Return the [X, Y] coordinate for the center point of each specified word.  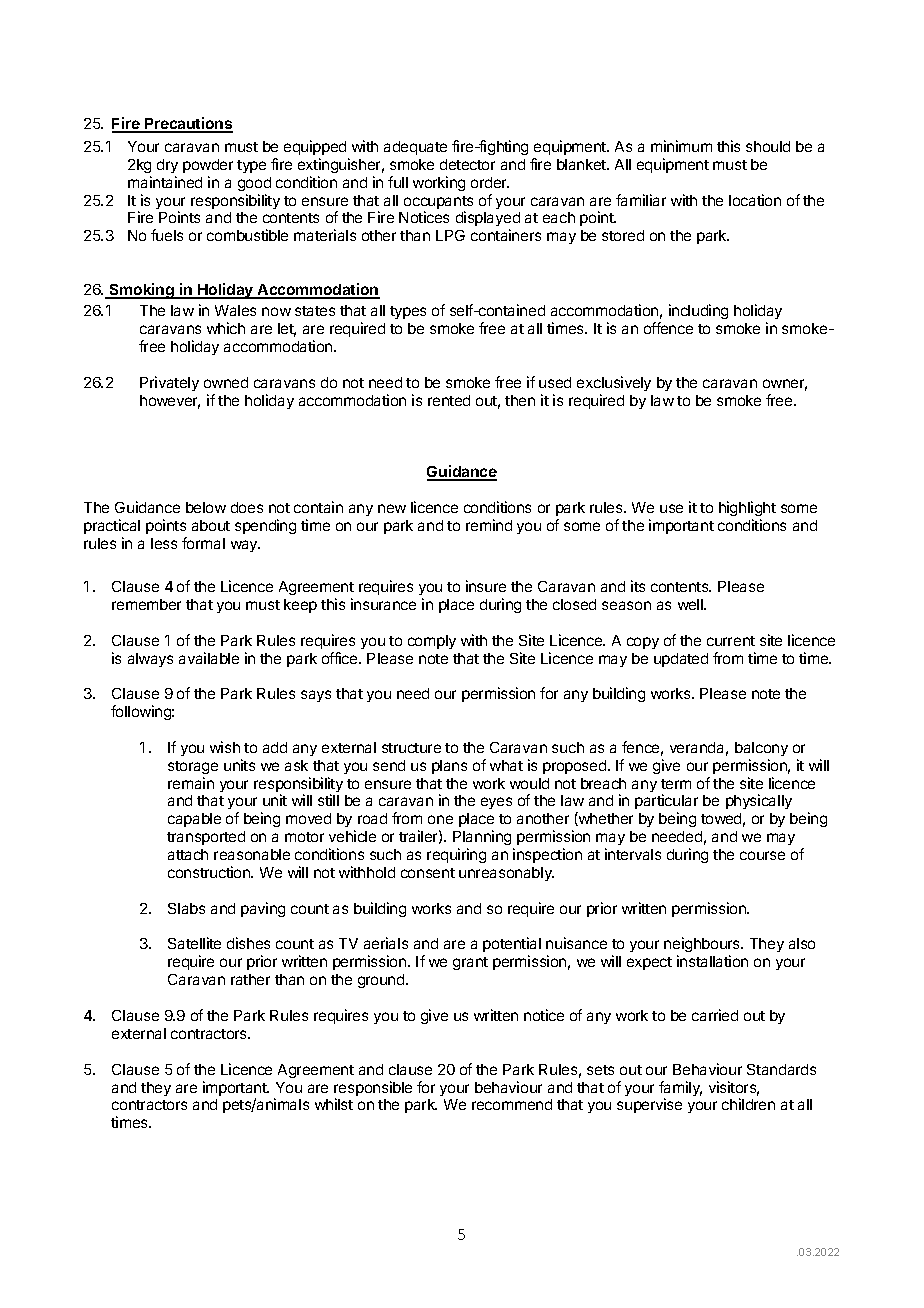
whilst [334, 1104]
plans [449, 767]
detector [467, 164]
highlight [747, 508]
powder [208, 166]
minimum [681, 146]
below [206, 507]
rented [449, 400]
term [676, 784]
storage [193, 767]
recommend [512, 1104]
